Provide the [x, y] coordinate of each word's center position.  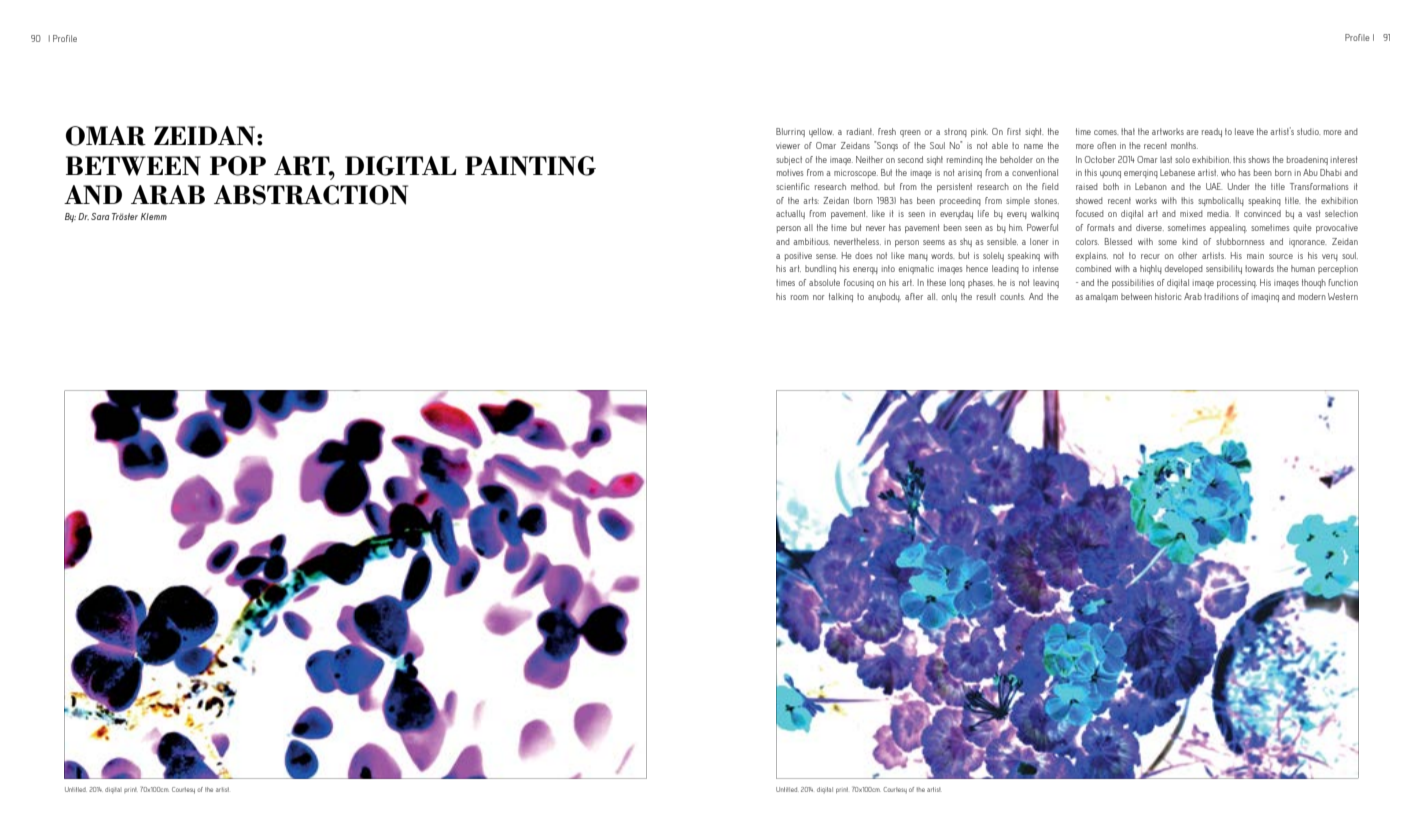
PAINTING [530, 166]
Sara [100, 216]
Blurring [790, 132]
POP [238, 166]
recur [1150, 256]
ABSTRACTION [311, 195]
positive [798, 256]
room [800, 297]
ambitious [811, 241]
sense [826, 256]
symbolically [1221, 201]
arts [811, 200]
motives [790, 172]
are [1192, 132]
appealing [1228, 228]
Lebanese [1177, 172]
